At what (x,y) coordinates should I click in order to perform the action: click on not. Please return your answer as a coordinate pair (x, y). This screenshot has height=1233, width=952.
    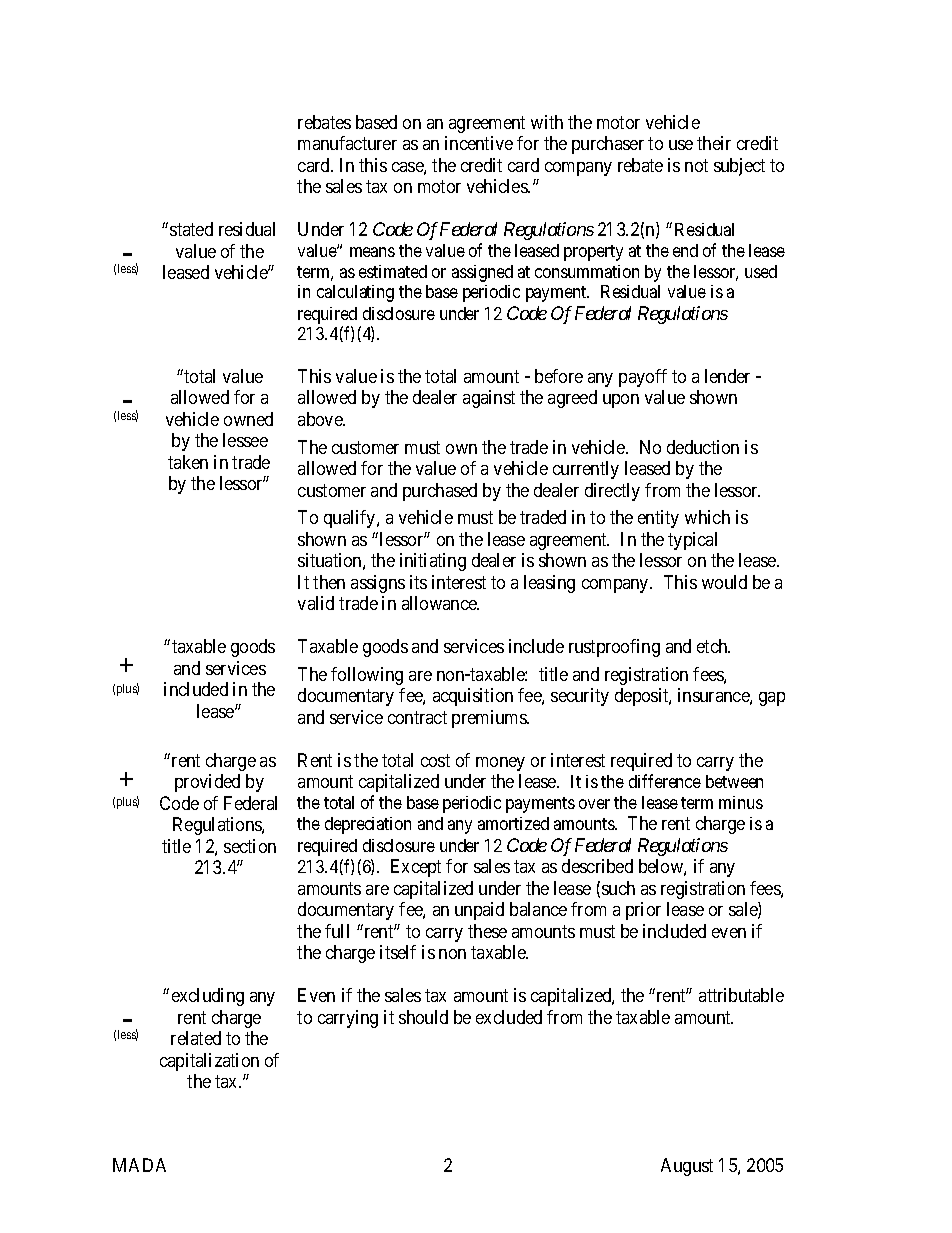
    Looking at the image, I should click on (696, 165).
